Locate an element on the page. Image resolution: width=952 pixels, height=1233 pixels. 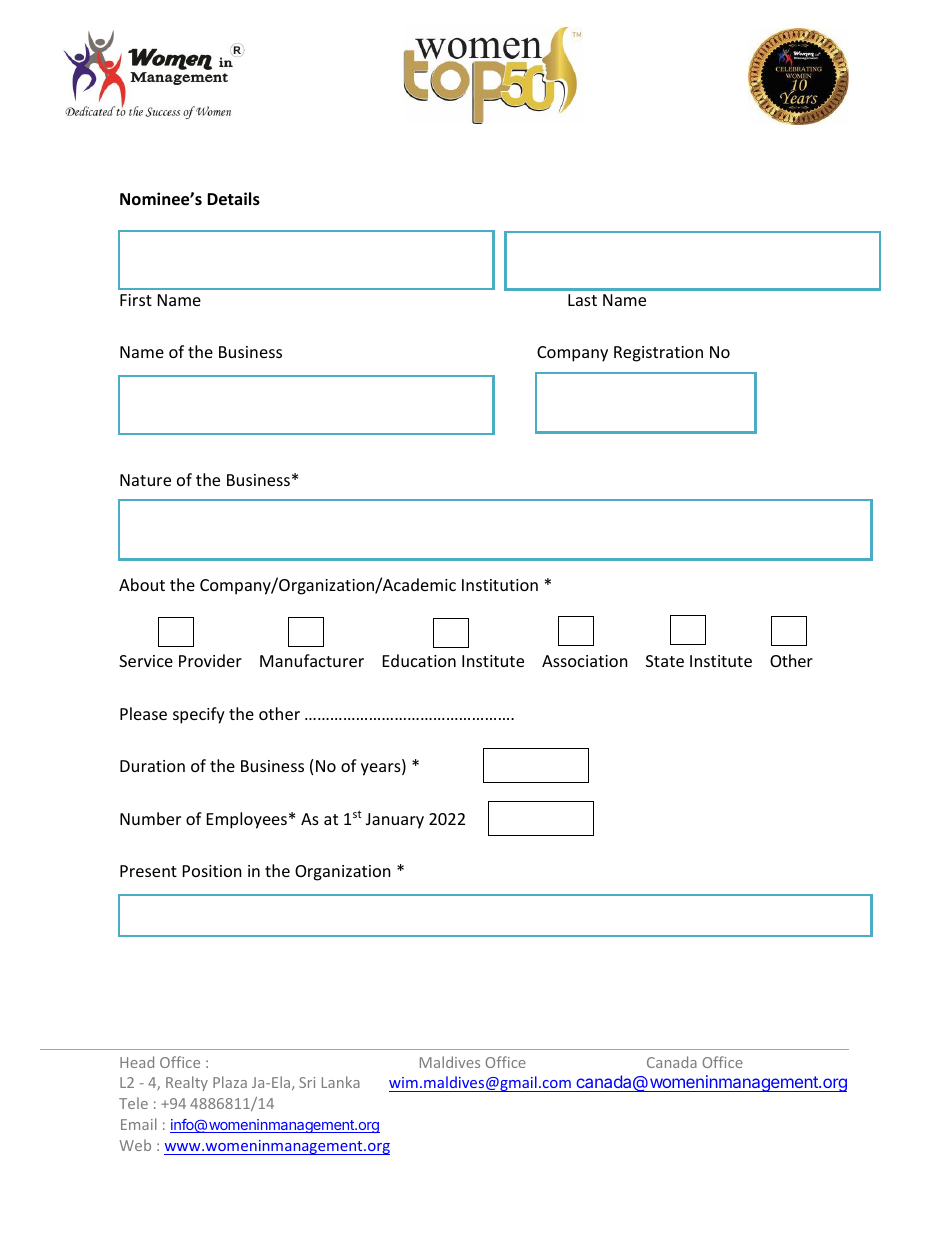
Last is located at coordinates (582, 300).
